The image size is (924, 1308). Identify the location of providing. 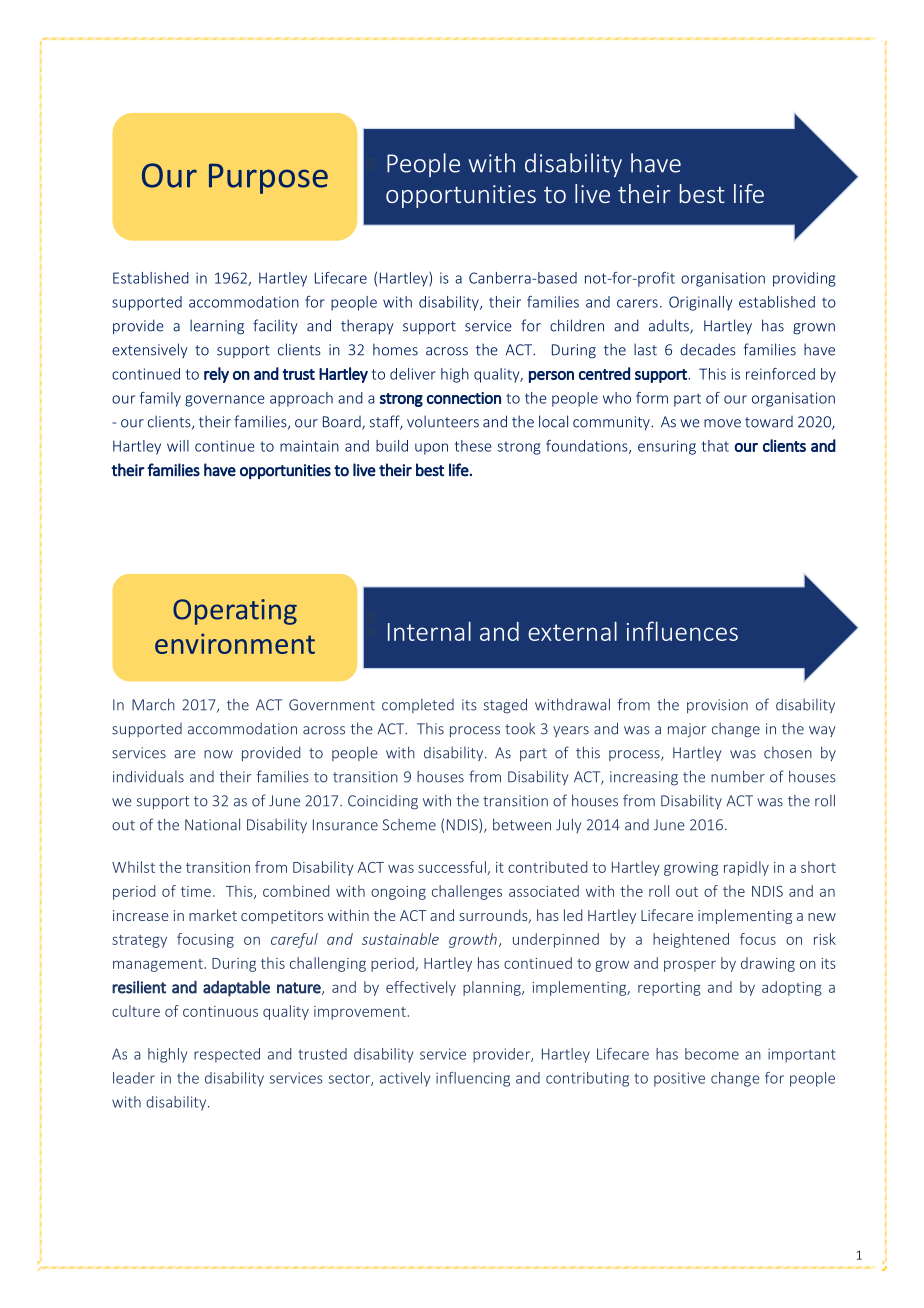
(804, 279).
